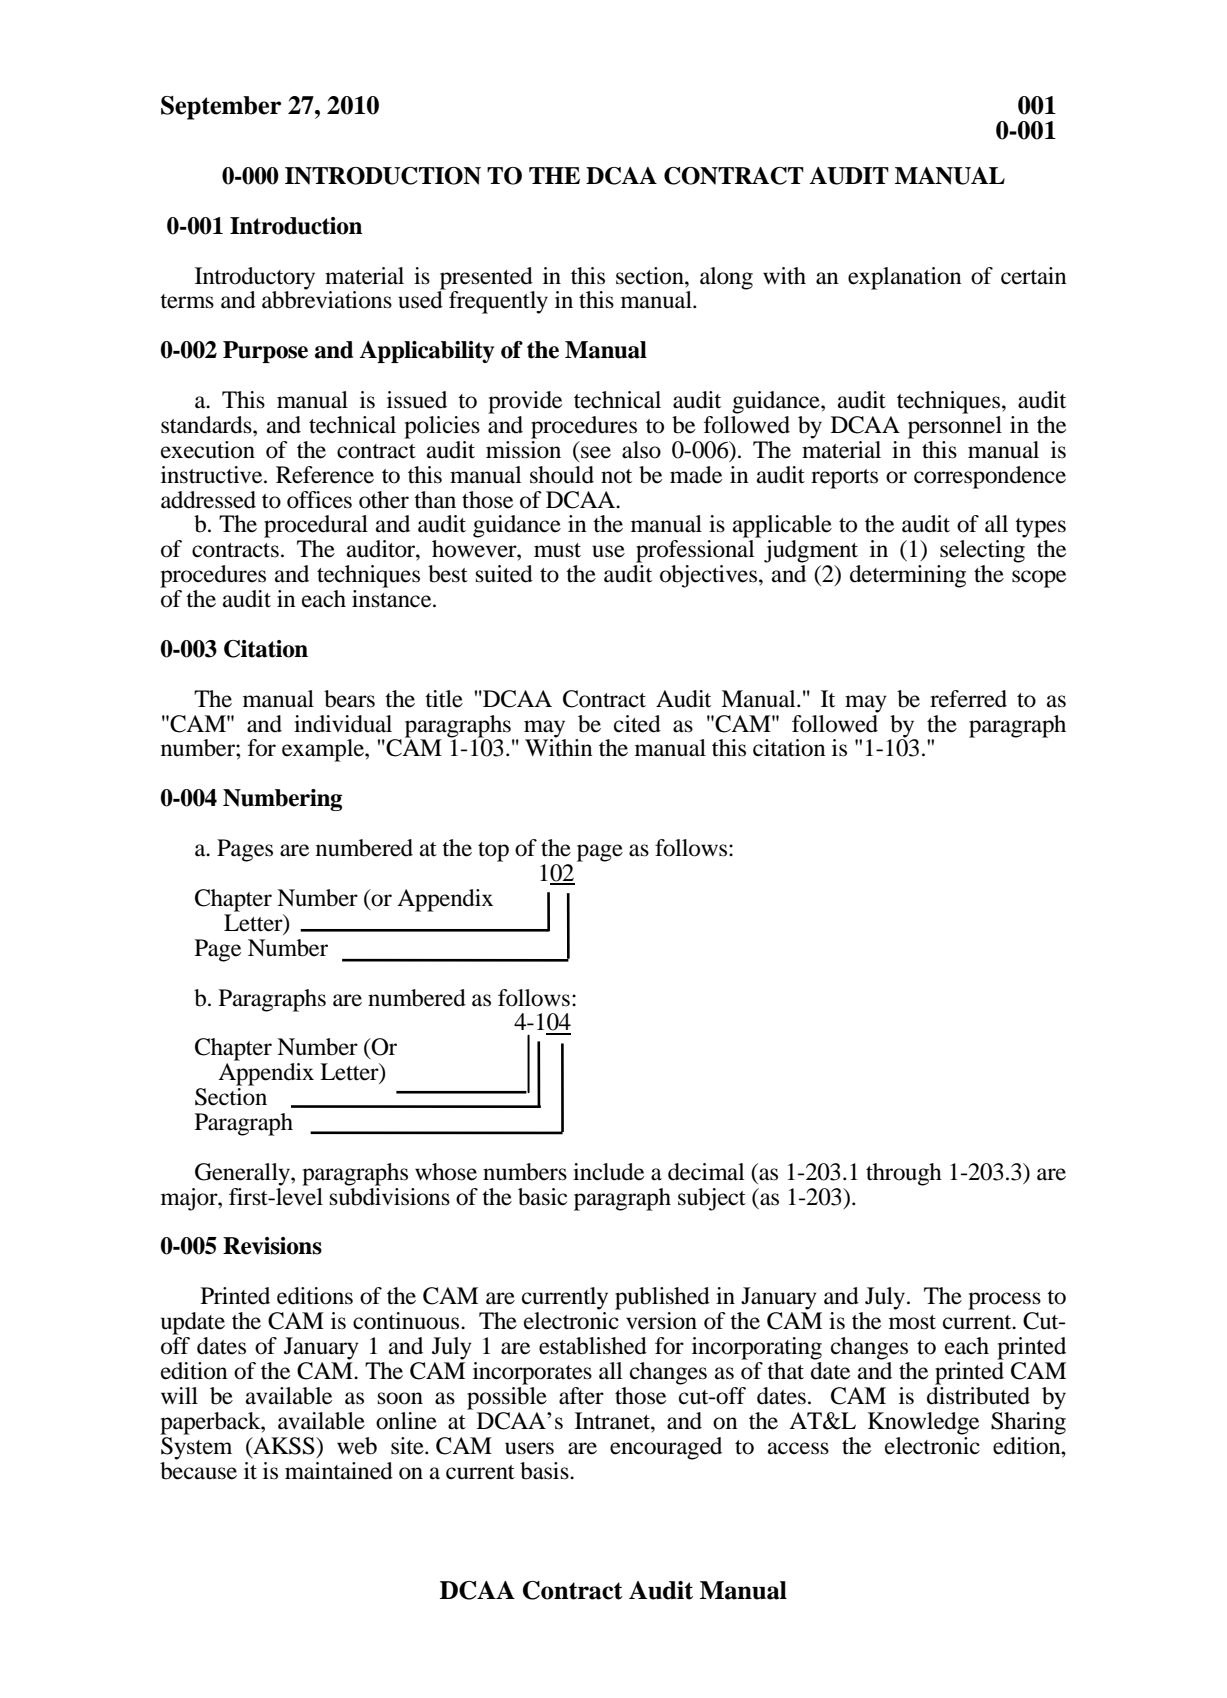  I want to click on include, so click(608, 1172).
